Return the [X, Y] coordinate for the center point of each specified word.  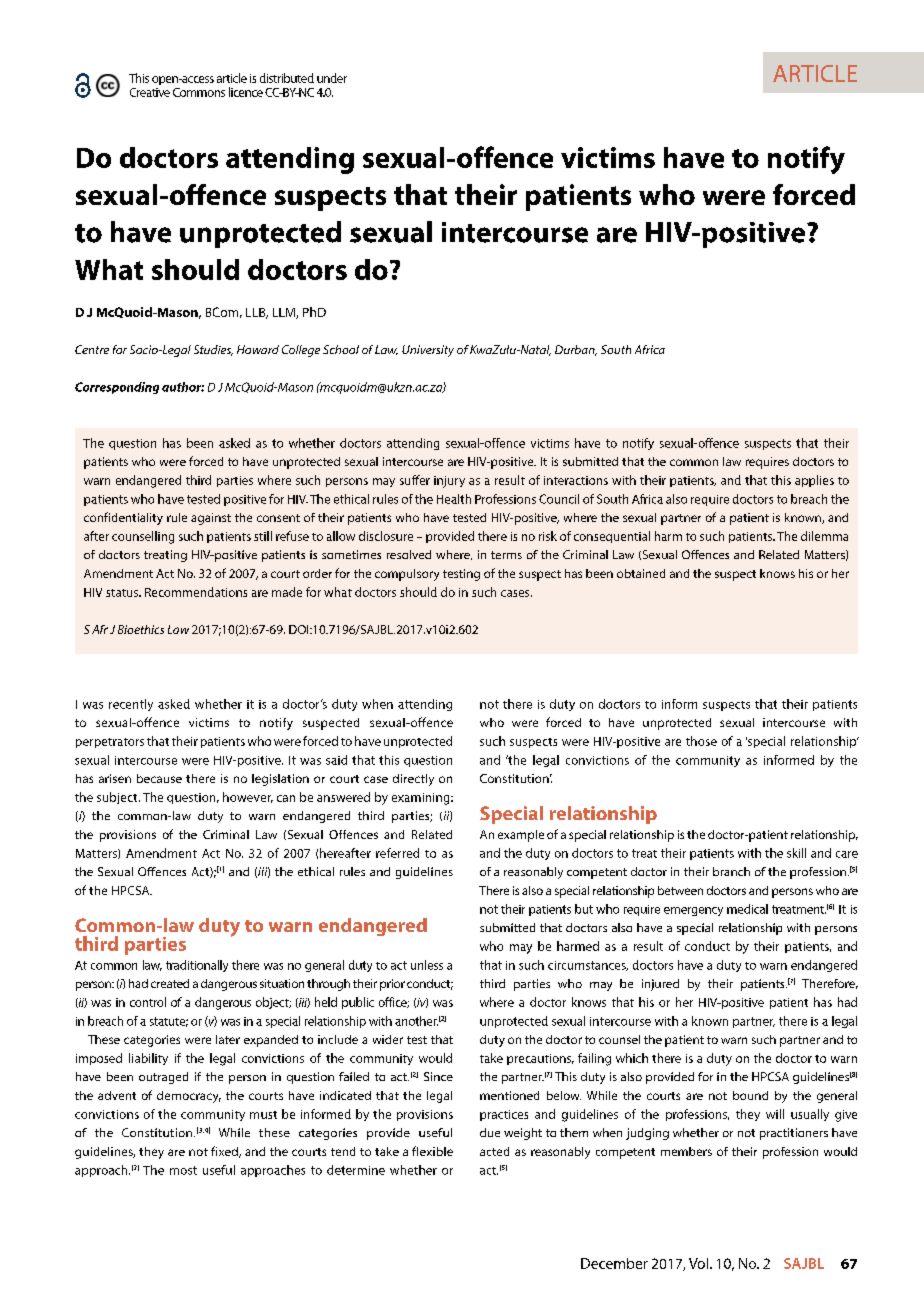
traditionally [197, 966]
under [332, 78]
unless [427, 965]
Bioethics [141, 629]
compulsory [407, 575]
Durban [576, 350]
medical [747, 909]
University [428, 351]
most [183, 1170]
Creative [150, 92]
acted [494, 1151]
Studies [213, 350]
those [701, 741]
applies [814, 481]
